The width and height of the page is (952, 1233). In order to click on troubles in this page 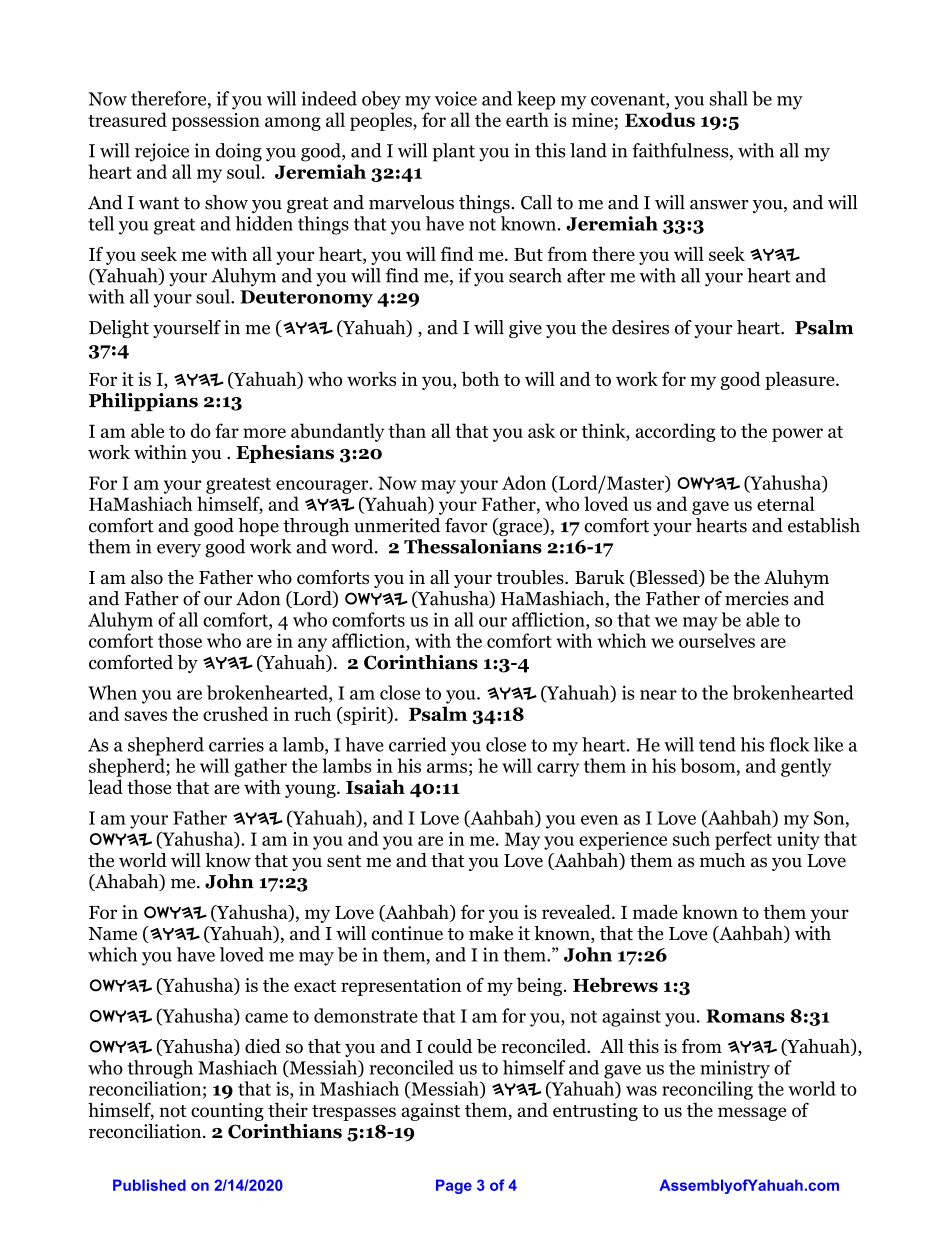, I will do `click(531, 577)`.
